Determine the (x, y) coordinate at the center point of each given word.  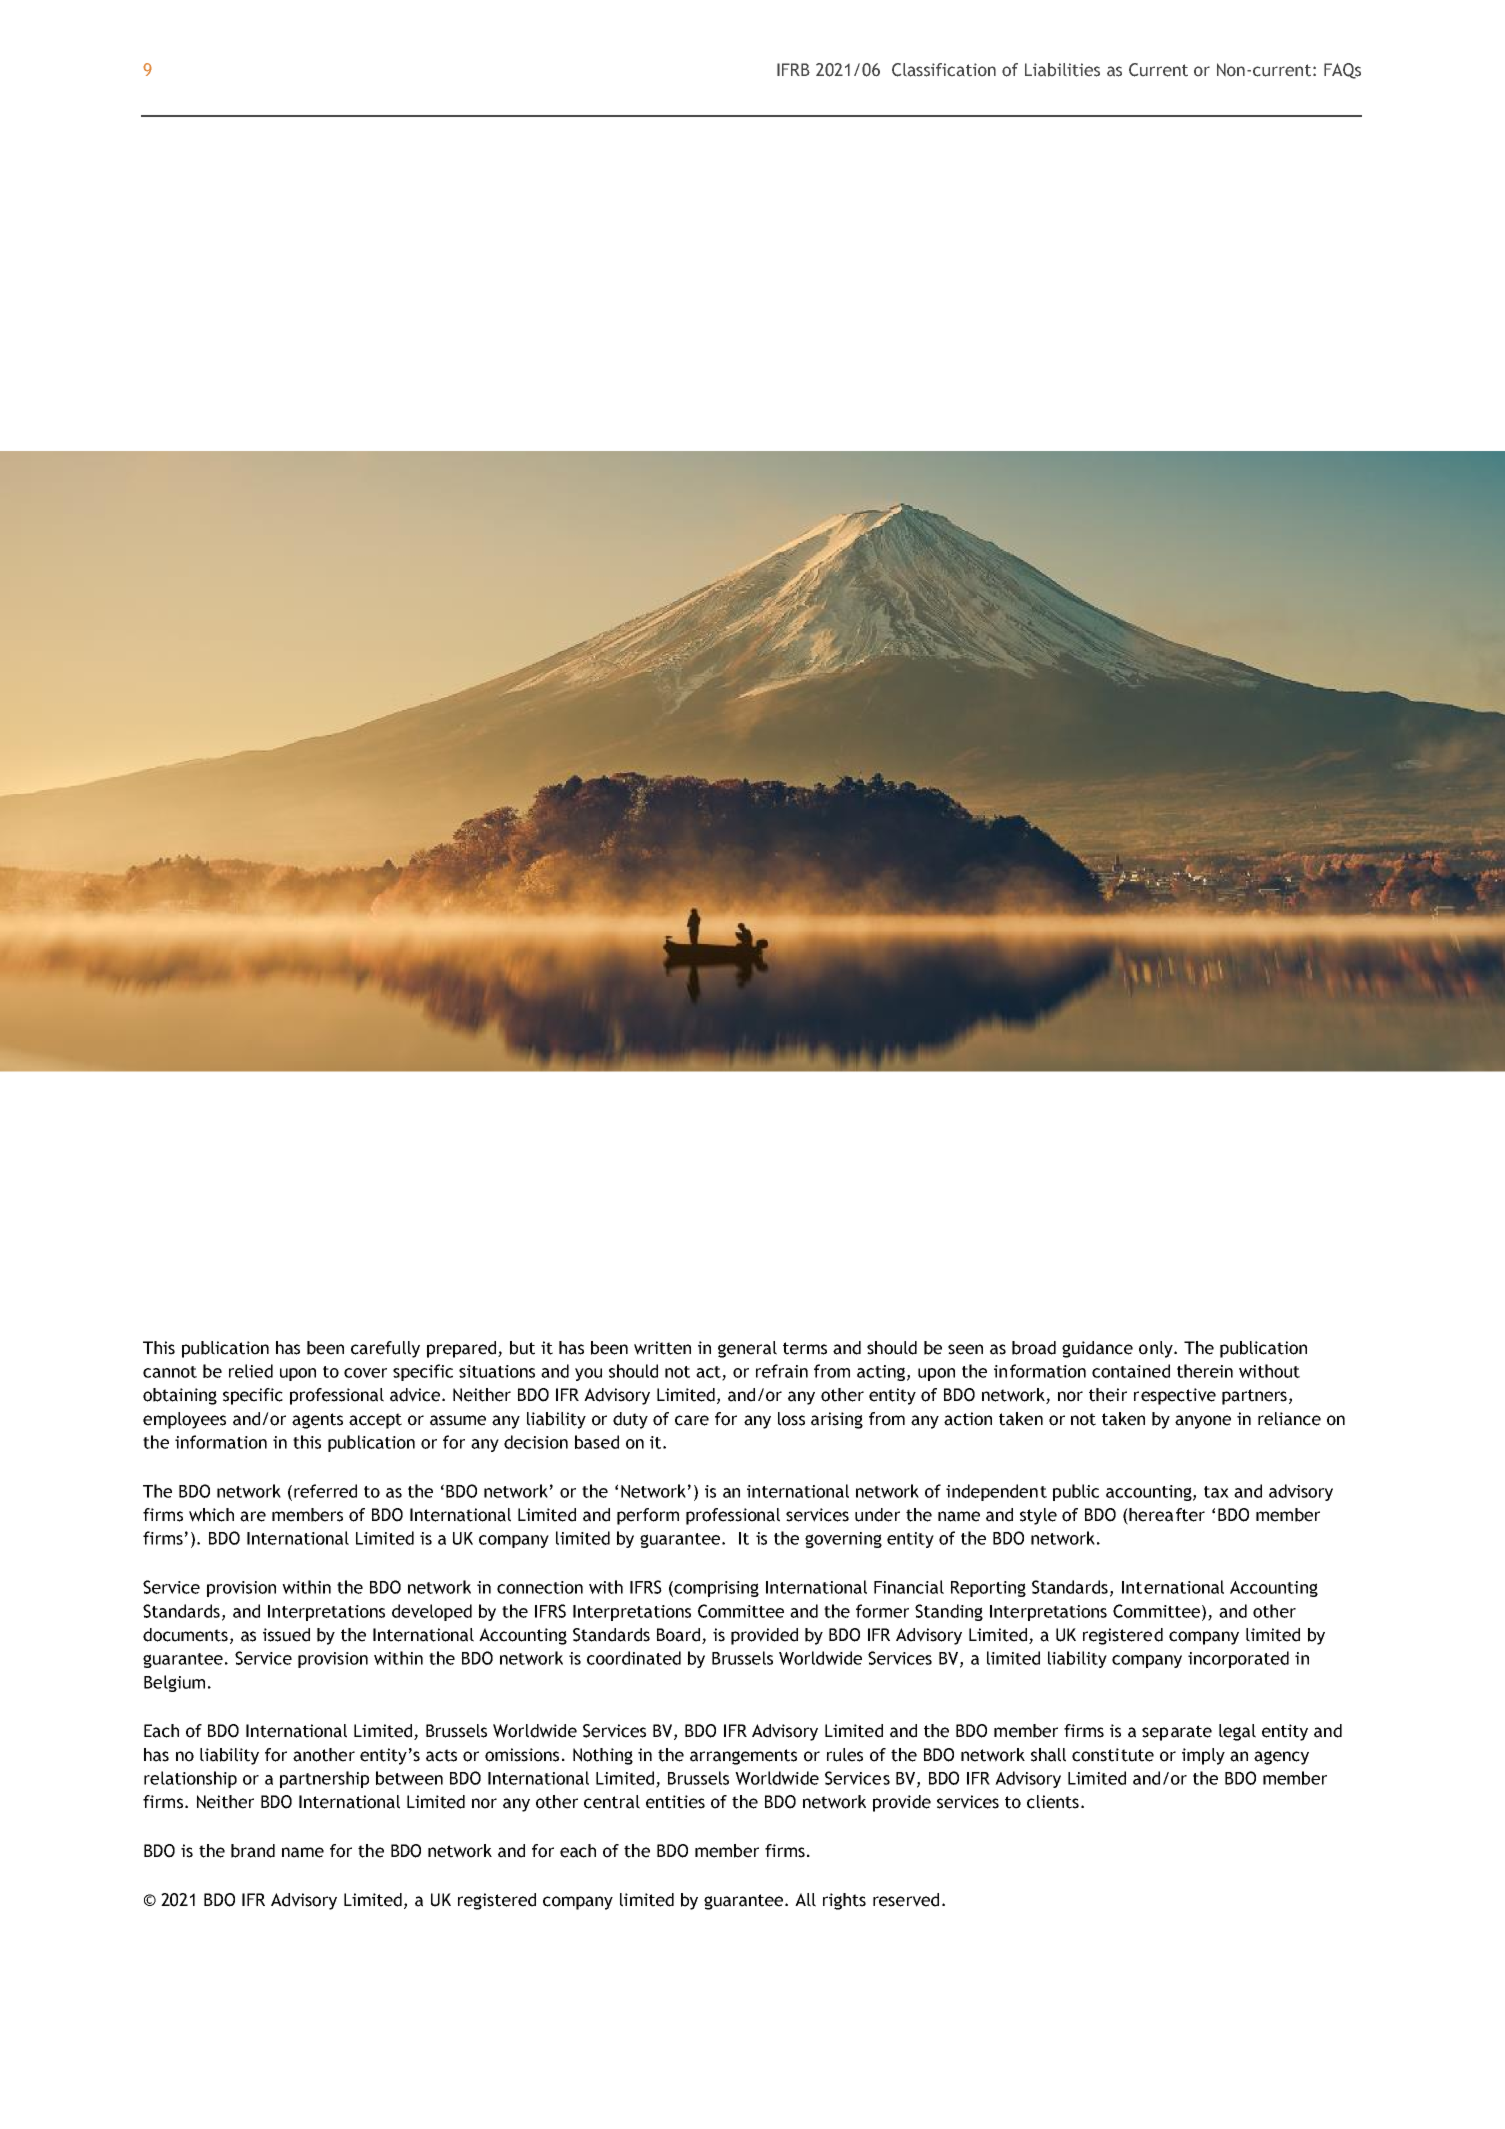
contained (1131, 1371)
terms (805, 1348)
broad (1034, 1348)
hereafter (1166, 1516)
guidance (1097, 1349)
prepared (463, 1349)
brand (253, 1851)
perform (648, 1516)
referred (325, 1491)
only (1157, 1349)
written (662, 1348)
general (747, 1349)
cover (365, 1373)
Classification (944, 70)
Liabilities (1062, 70)
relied (251, 1371)
